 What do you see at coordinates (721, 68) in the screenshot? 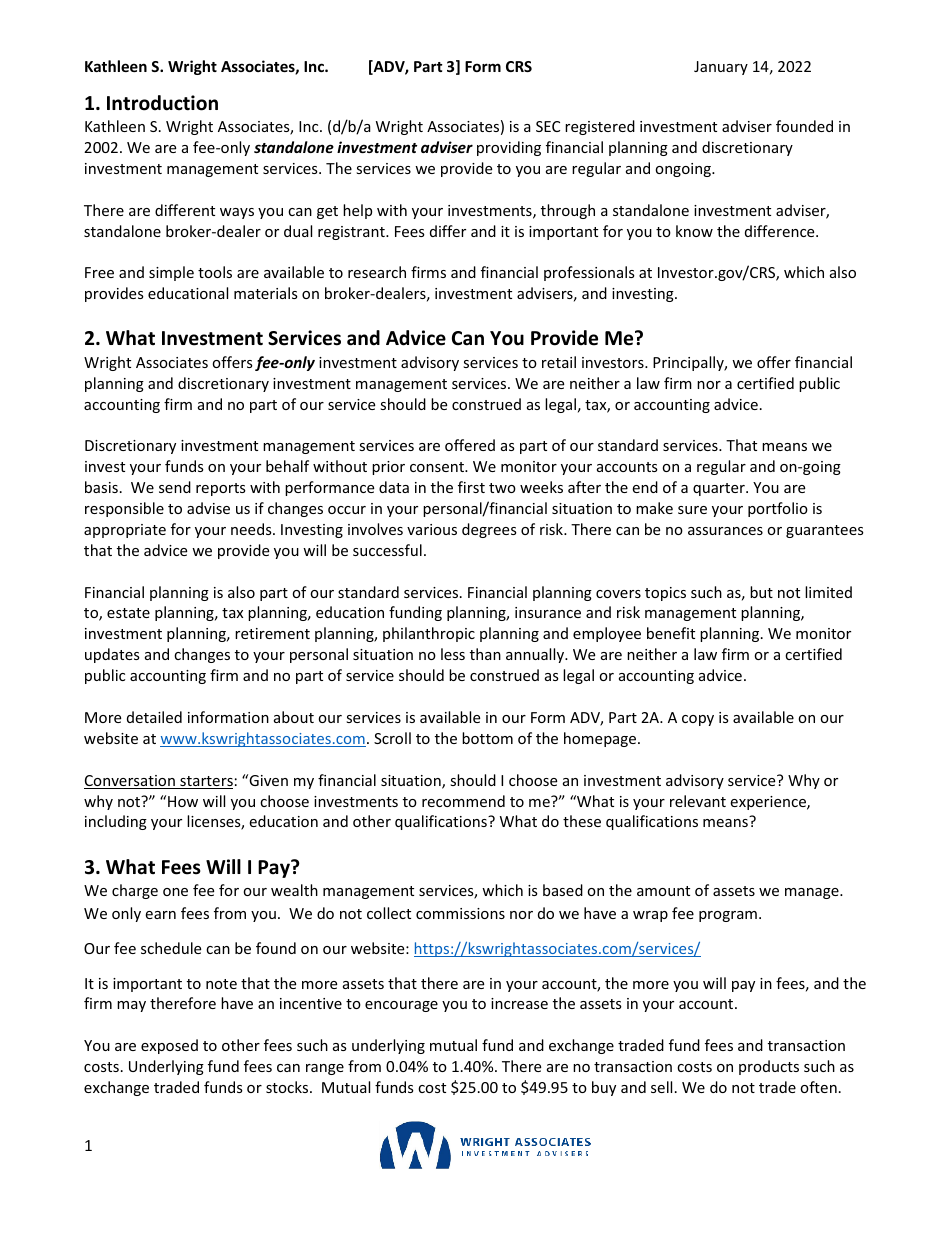
I see `January` at bounding box center [721, 68].
